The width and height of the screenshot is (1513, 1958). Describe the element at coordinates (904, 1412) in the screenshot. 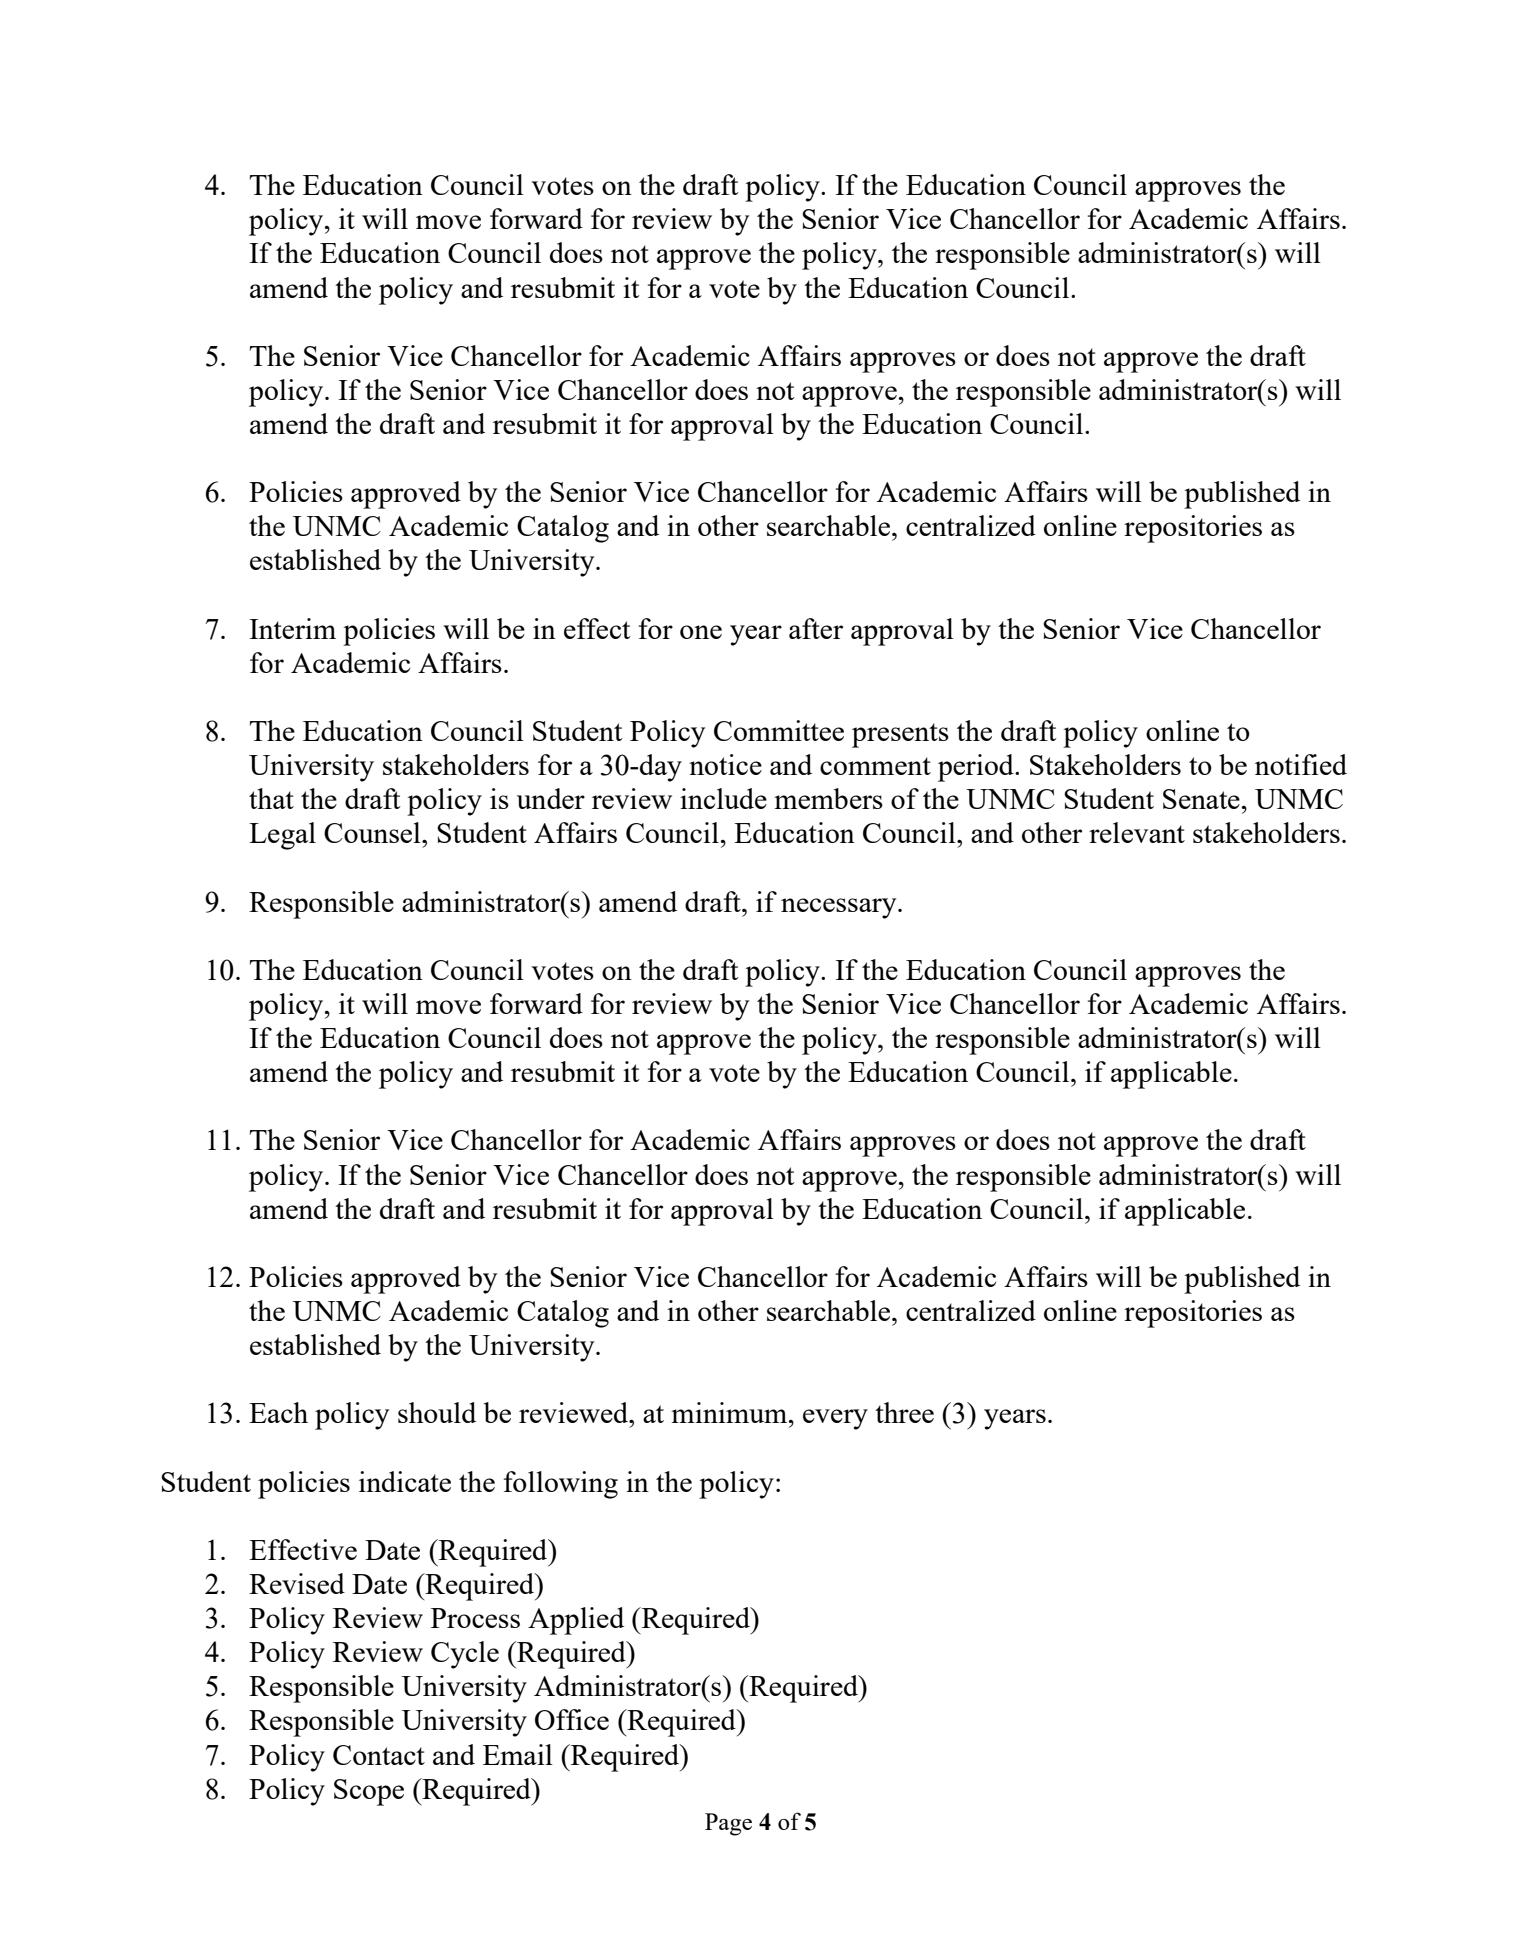

I see `three` at that location.
